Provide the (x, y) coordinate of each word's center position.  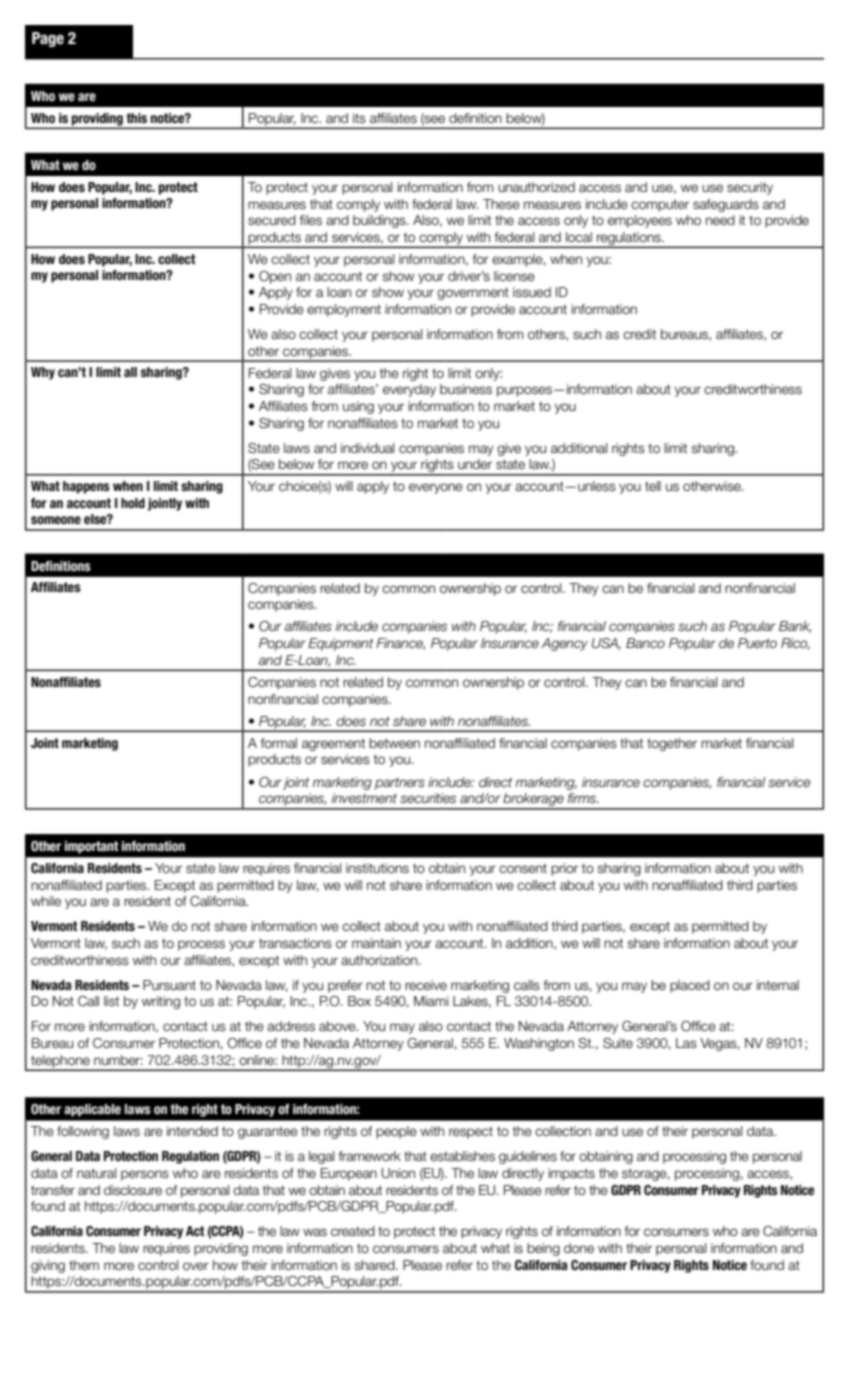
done (579, 1248)
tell (653, 486)
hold (133, 503)
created (353, 1231)
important (92, 847)
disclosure (133, 1190)
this (136, 118)
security (750, 188)
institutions (377, 868)
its (359, 118)
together (672, 744)
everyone (436, 488)
